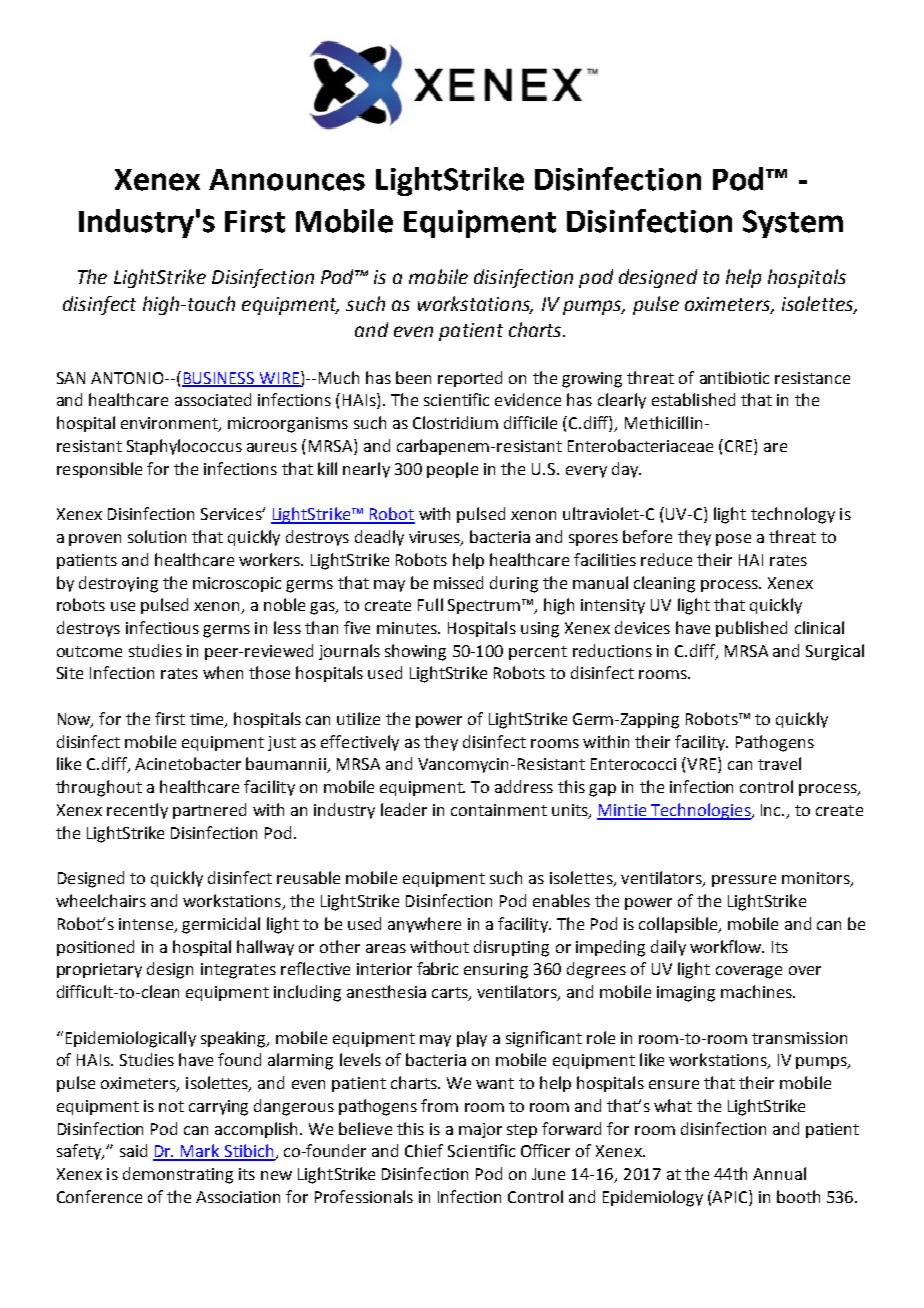 The image size is (924, 1308). What do you see at coordinates (793, 224) in the screenshot?
I see `System` at bounding box center [793, 224].
